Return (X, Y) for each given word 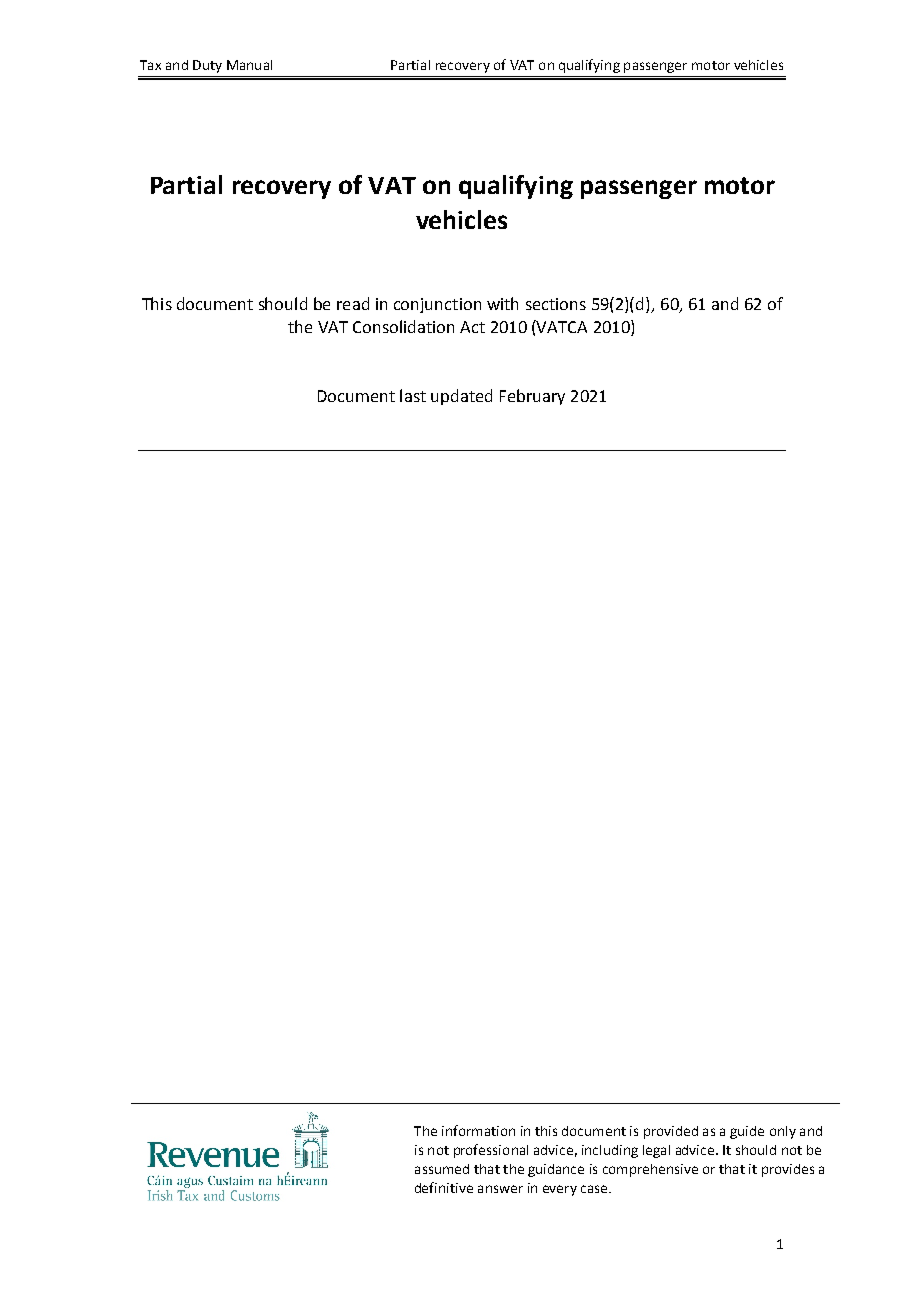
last (413, 395)
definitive (444, 1187)
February (532, 397)
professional (491, 1151)
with (502, 303)
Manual (249, 65)
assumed (442, 1169)
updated (461, 397)
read (353, 303)
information (478, 1130)
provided (671, 1132)
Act (472, 327)
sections (556, 304)
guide (747, 1132)
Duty (207, 66)
